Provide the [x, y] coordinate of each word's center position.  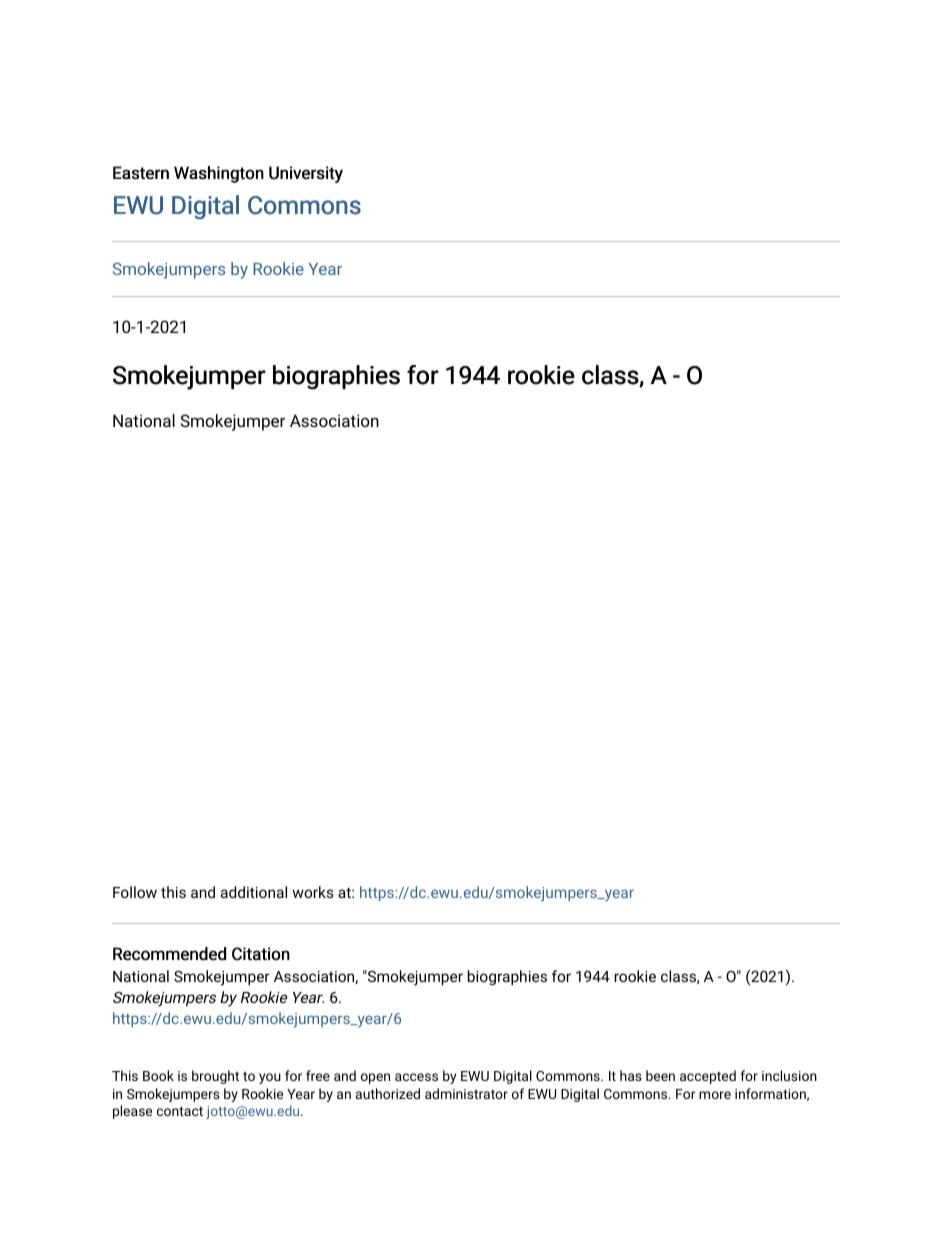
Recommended [169, 954]
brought [215, 1077]
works [313, 892]
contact [180, 1111]
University [306, 174]
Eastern [141, 173]
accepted [708, 1077]
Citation [261, 954]
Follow [135, 892]
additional [254, 892]
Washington [219, 174]
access [416, 1077]
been [660, 1075]
